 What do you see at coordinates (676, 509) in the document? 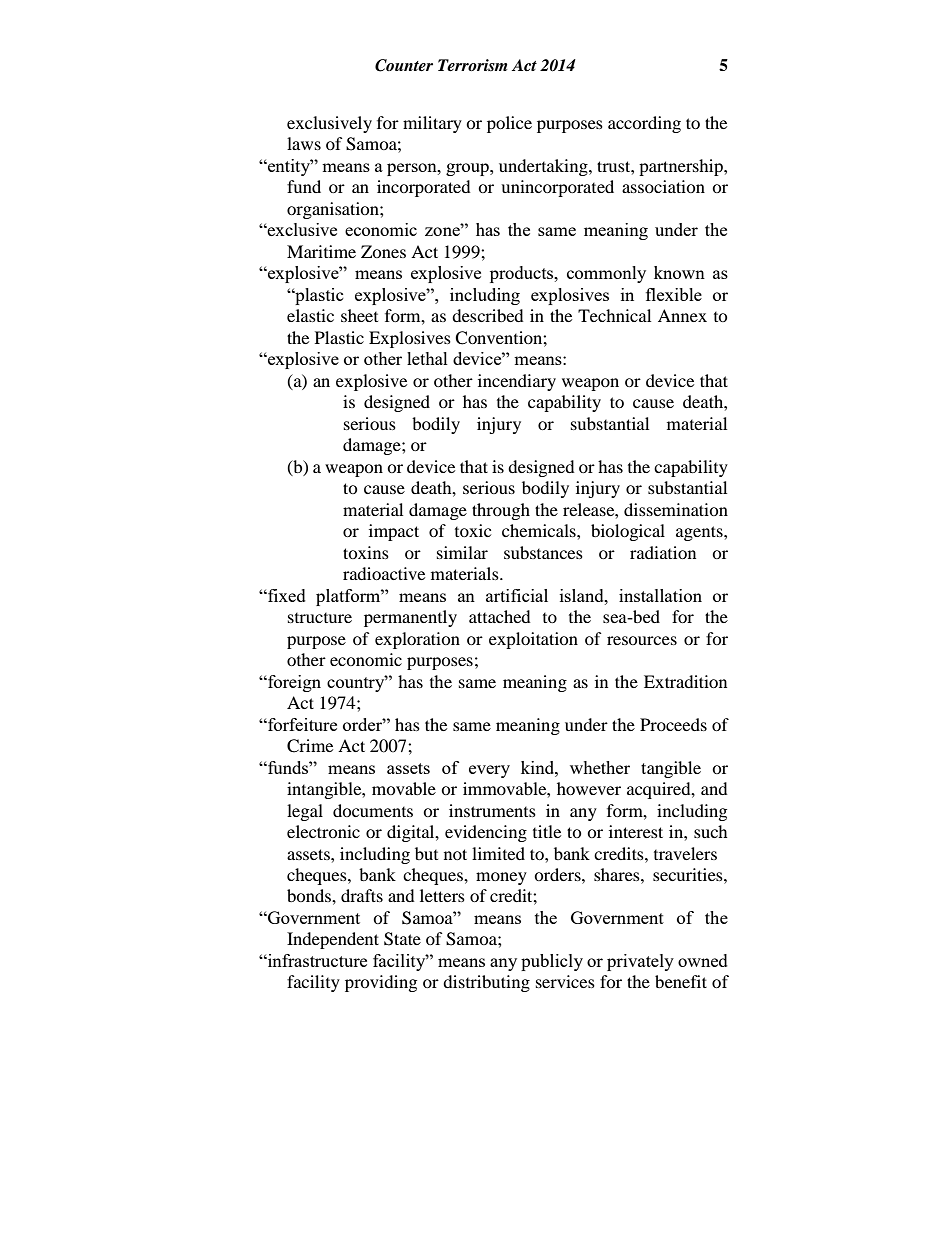
I see `dissemination` at bounding box center [676, 509].
